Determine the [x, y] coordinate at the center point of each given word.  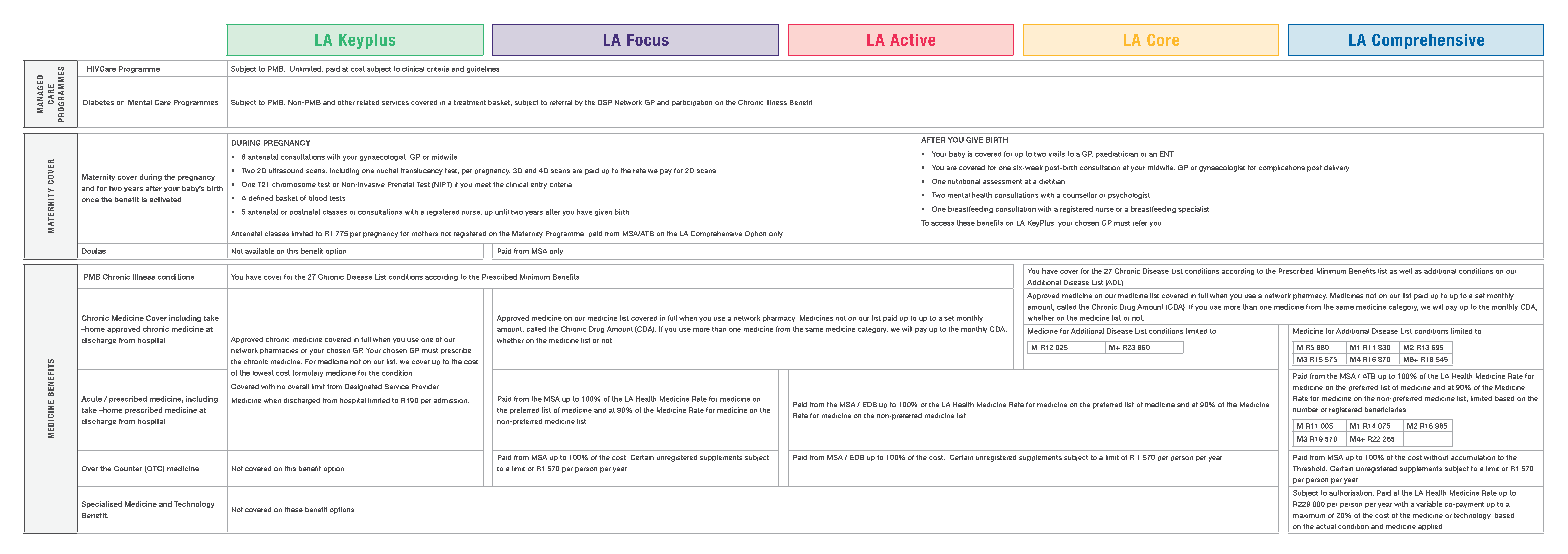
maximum [1309, 516]
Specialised [102, 504]
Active [912, 40]
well [1405, 271]
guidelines [483, 69]
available [259, 251]
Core [1163, 40]
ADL [1114, 283]
